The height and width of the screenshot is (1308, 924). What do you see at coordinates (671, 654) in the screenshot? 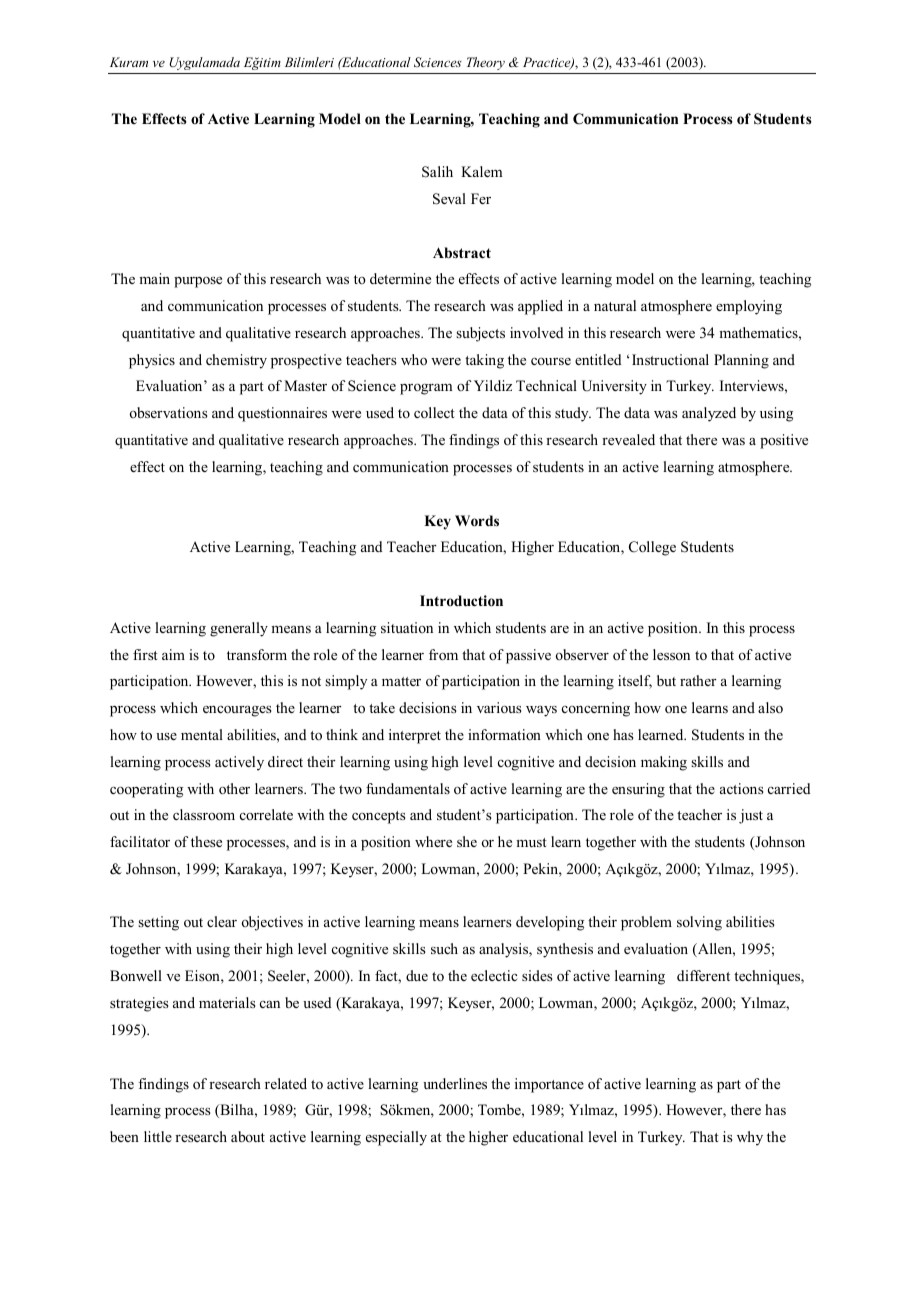
I see `lesson` at bounding box center [671, 654].
